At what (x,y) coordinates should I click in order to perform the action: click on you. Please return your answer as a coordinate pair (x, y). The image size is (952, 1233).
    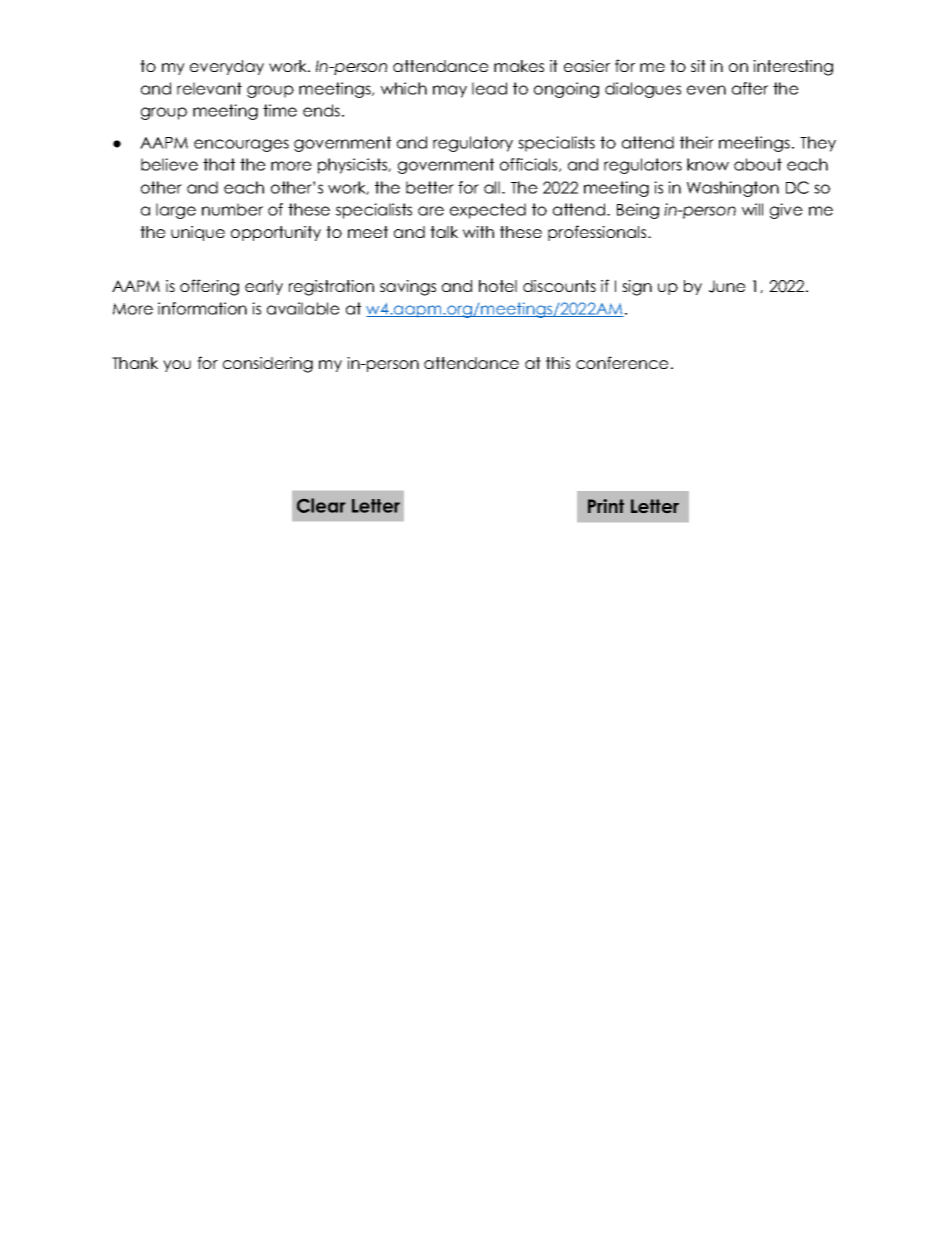
    Looking at the image, I should click on (177, 366).
